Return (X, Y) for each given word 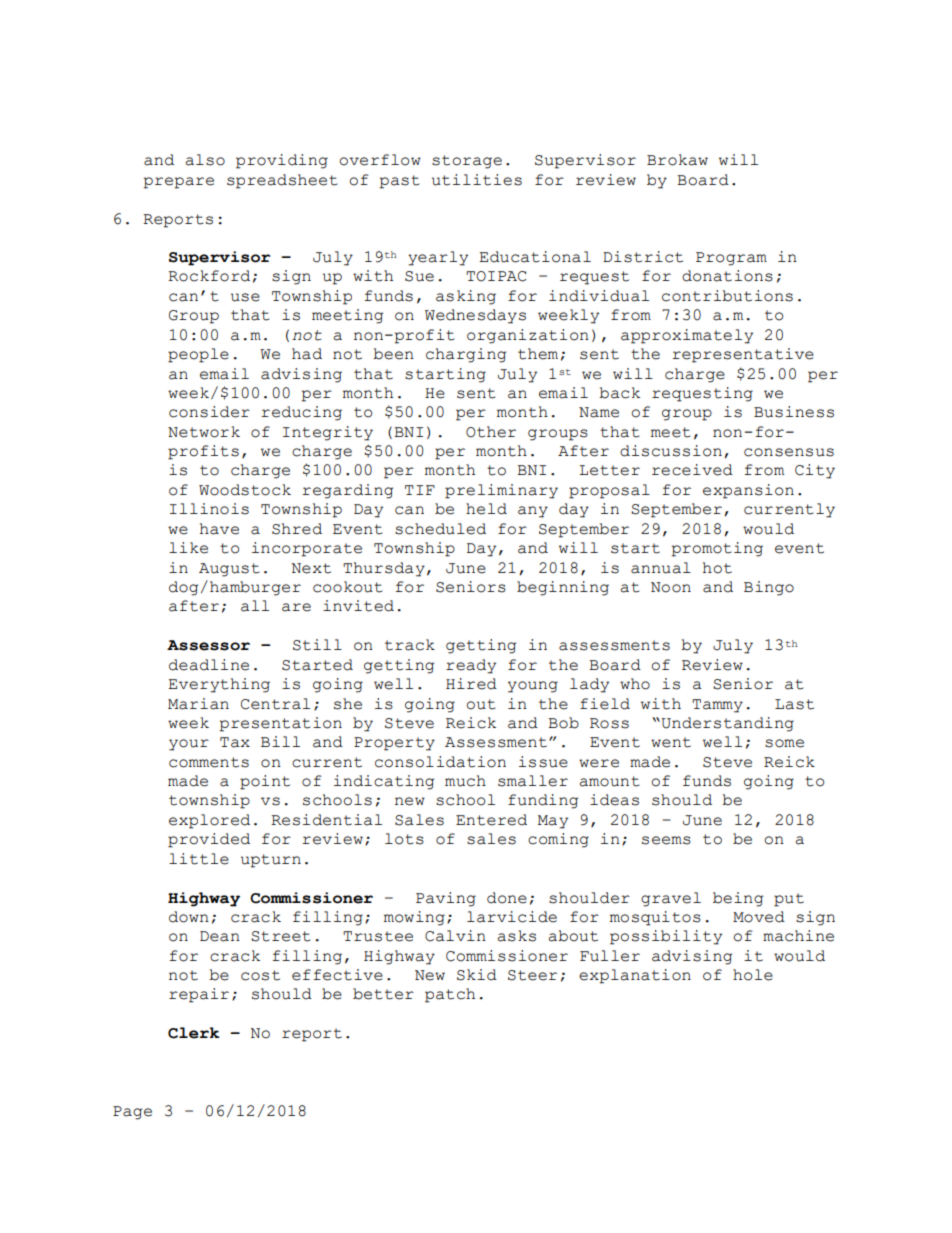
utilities (477, 180)
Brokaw (677, 160)
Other (491, 432)
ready (471, 666)
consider (209, 412)
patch (450, 995)
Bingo (769, 588)
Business (794, 412)
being (738, 899)
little (199, 859)
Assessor (208, 645)
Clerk (194, 1033)
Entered (491, 820)
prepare (179, 183)
